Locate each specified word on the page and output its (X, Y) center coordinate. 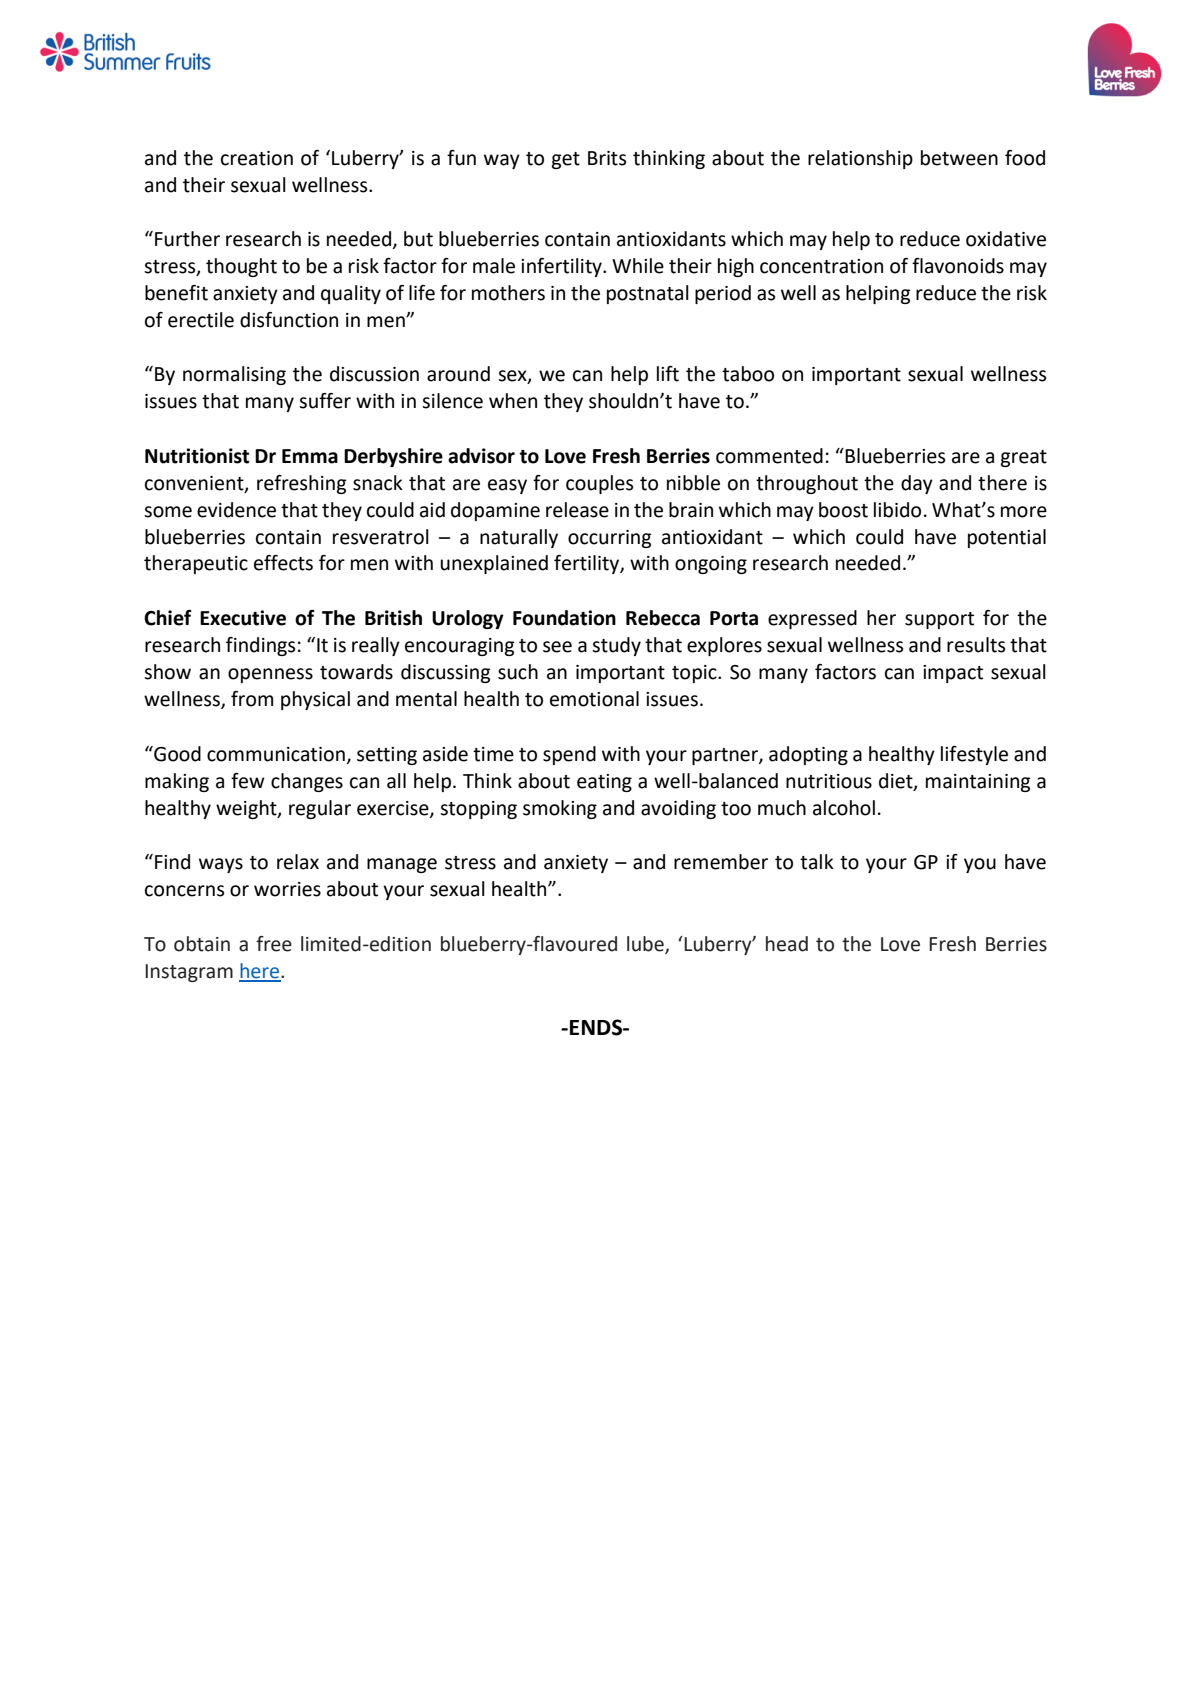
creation (257, 158)
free (274, 944)
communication (276, 754)
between (959, 158)
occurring (609, 539)
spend (569, 755)
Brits (607, 158)
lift (668, 374)
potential (1007, 538)
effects (283, 563)
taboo (748, 374)
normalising (234, 375)
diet (897, 781)
